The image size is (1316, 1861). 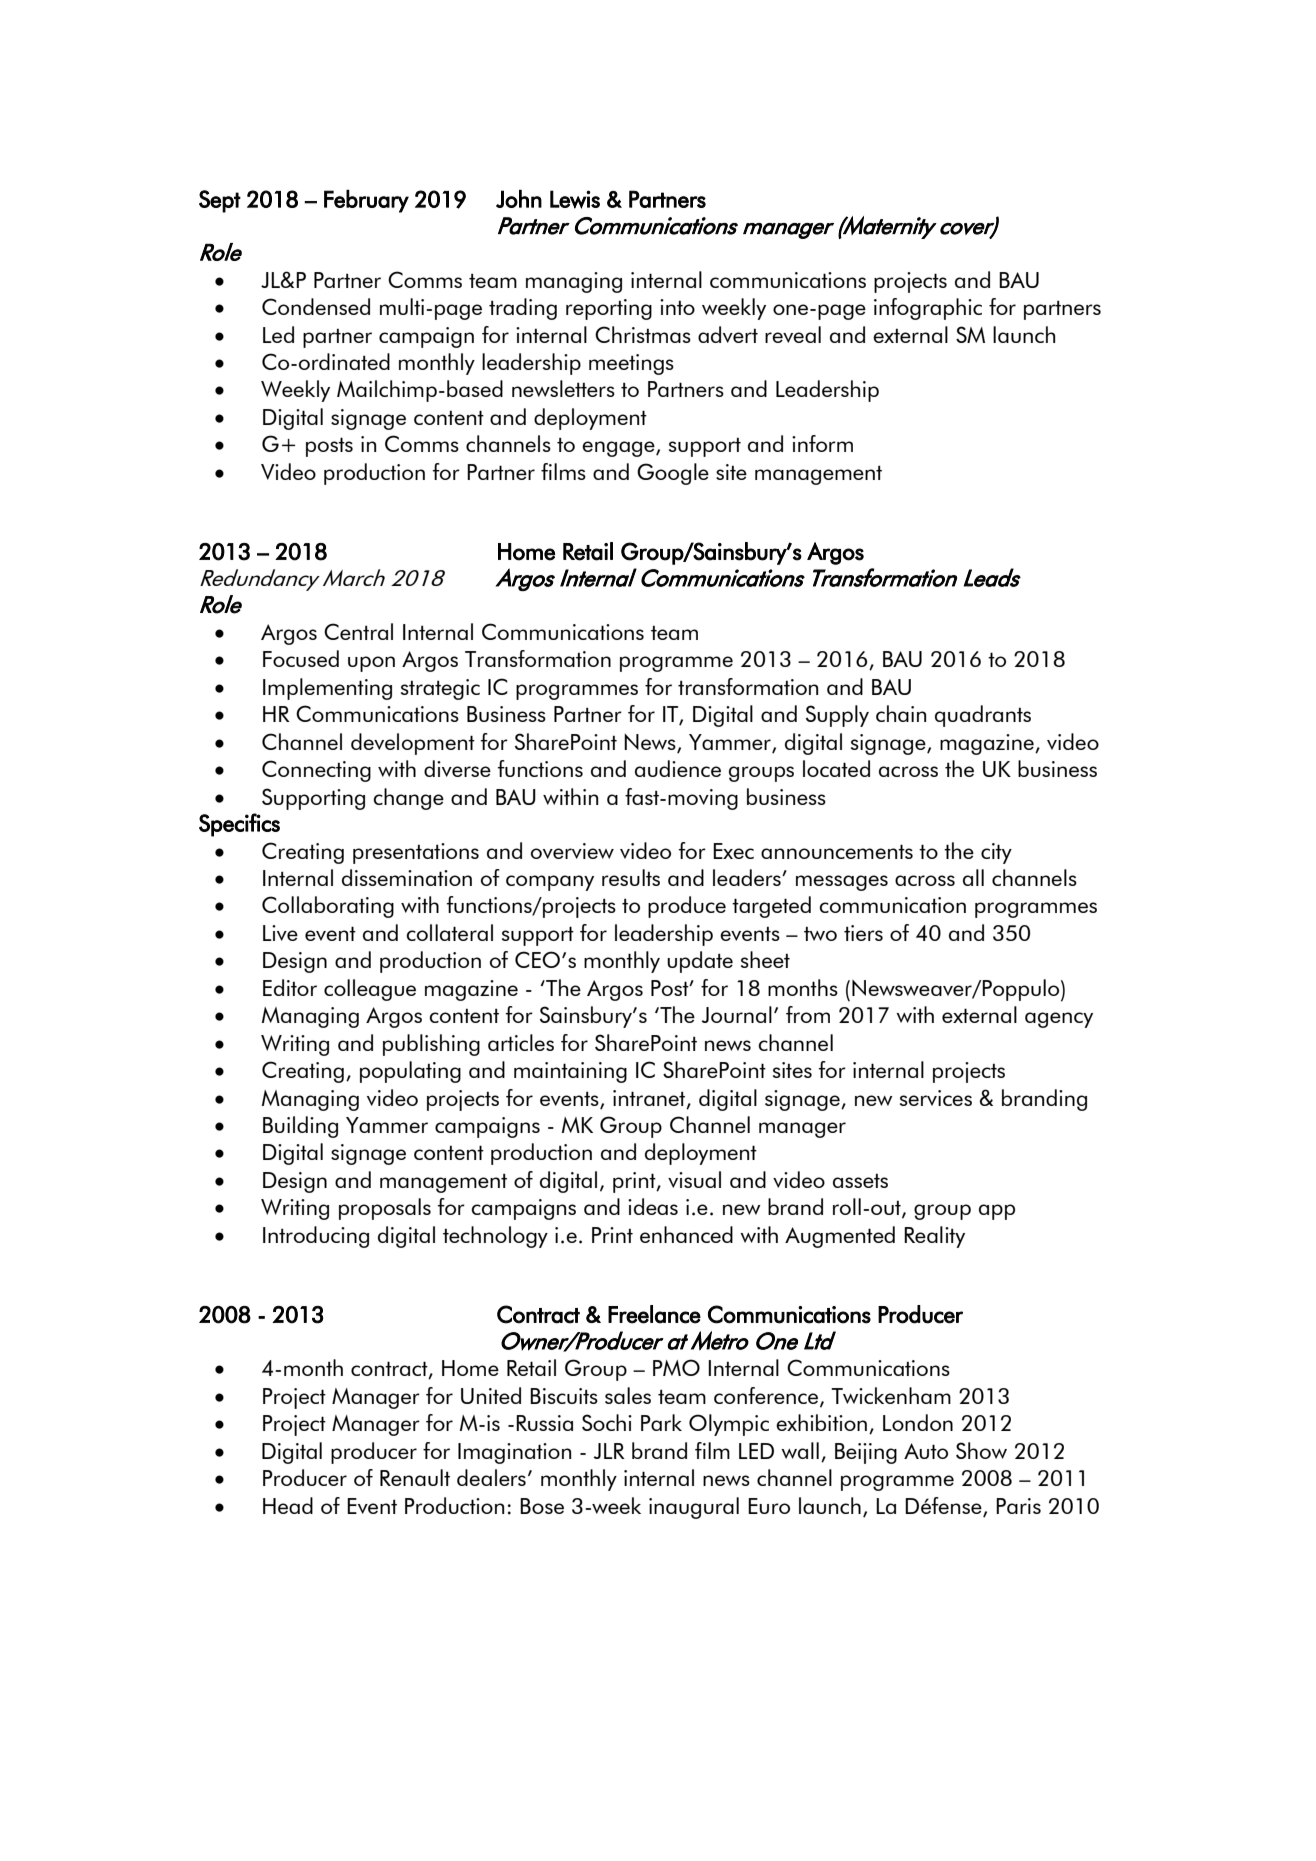 I want to click on intranet, so click(x=650, y=1099).
